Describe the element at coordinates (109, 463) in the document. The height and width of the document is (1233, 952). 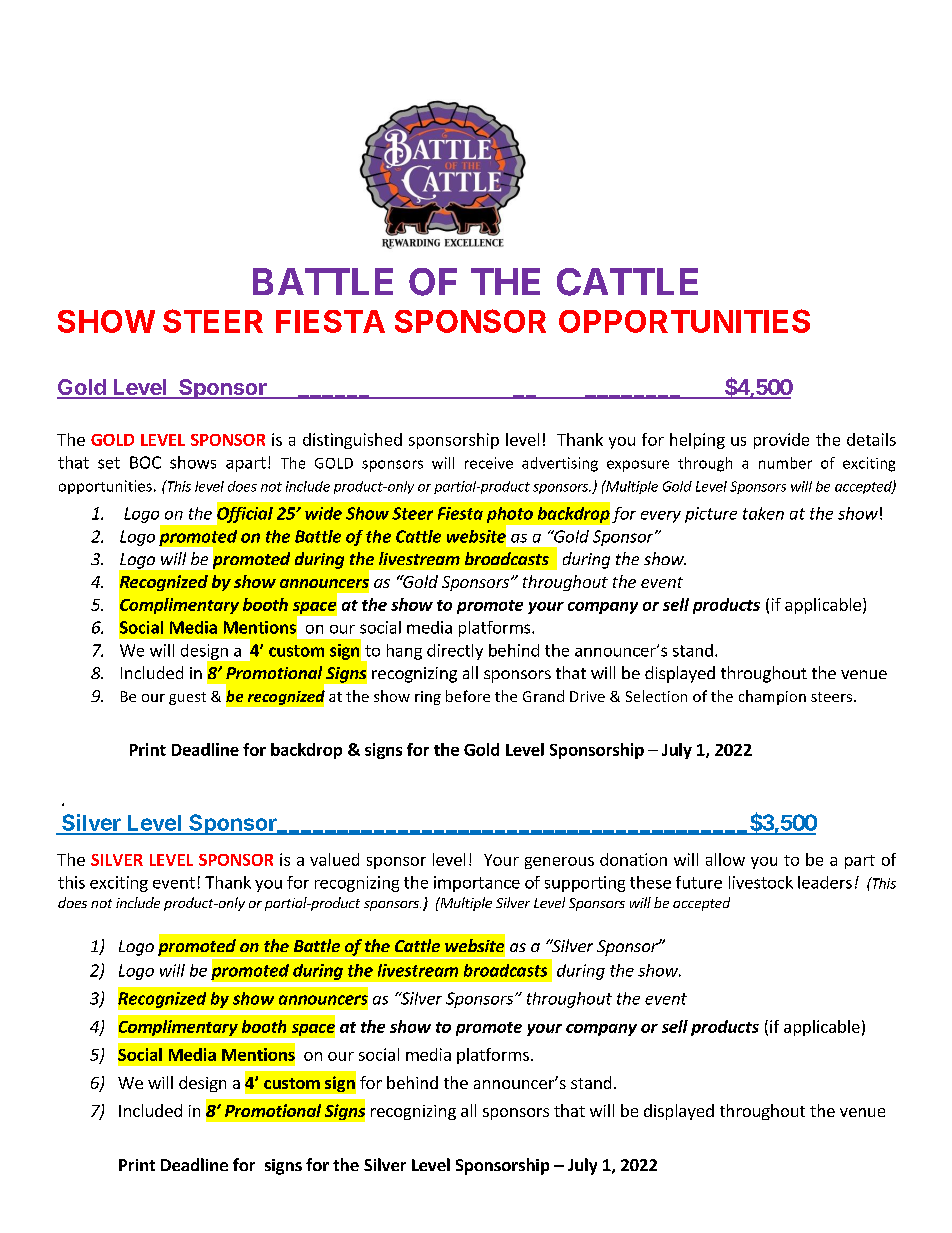
I see `set` at that location.
